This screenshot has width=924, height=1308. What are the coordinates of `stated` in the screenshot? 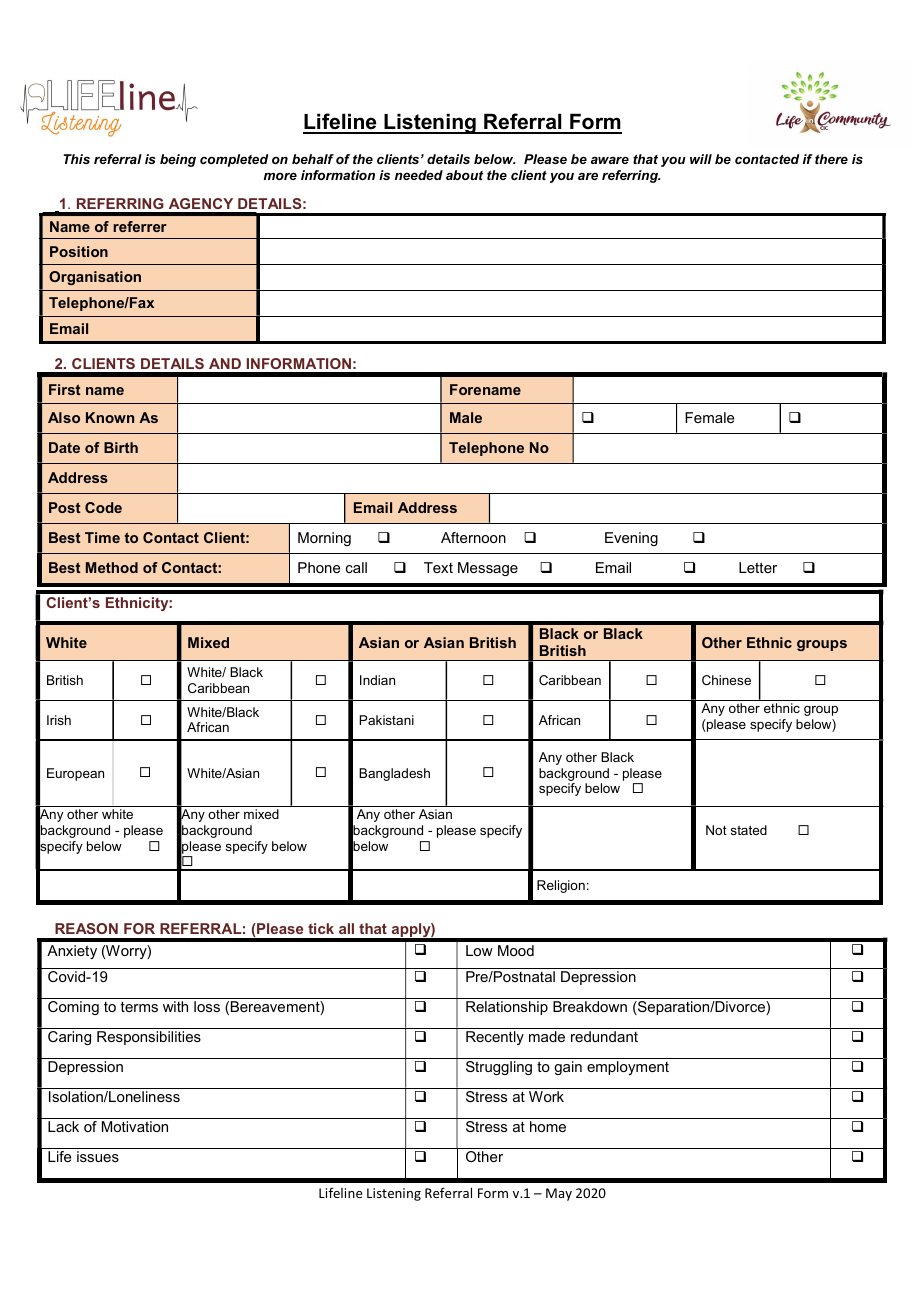 It's located at (749, 830).
